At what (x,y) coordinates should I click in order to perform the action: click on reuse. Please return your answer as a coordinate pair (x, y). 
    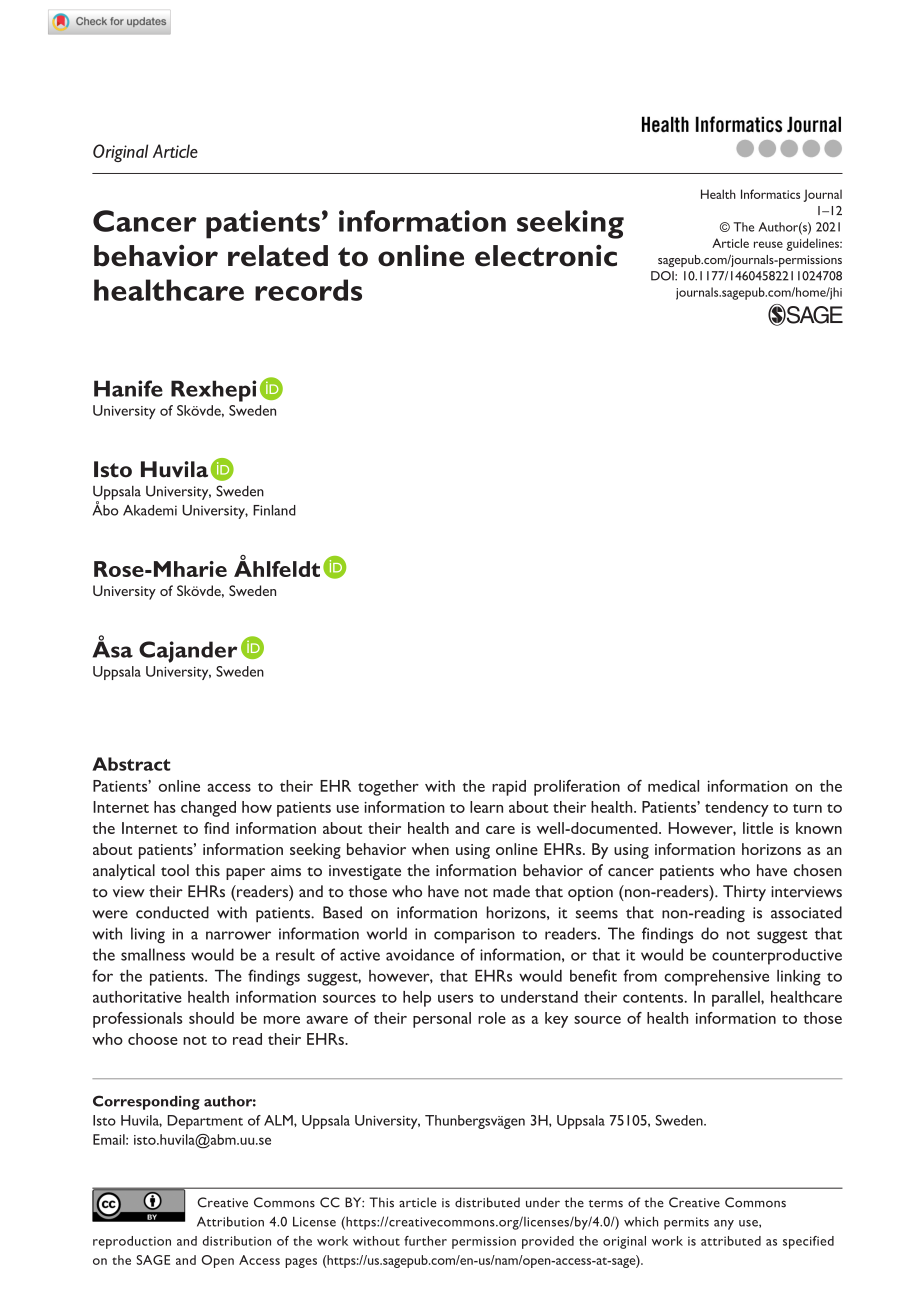
    Looking at the image, I should click on (768, 244).
